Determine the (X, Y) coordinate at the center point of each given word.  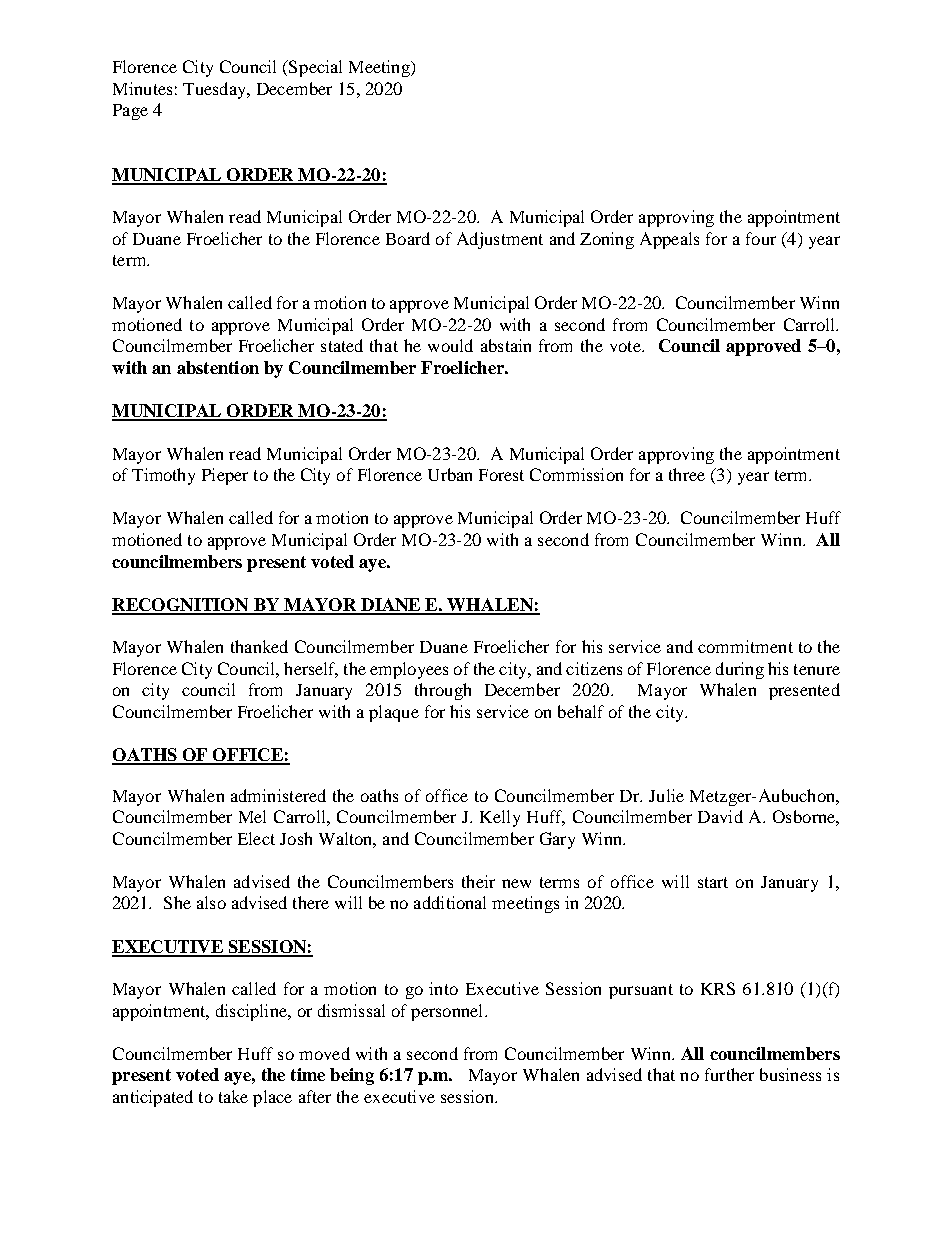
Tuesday (215, 90)
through (443, 691)
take (233, 1096)
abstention (218, 367)
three (687, 474)
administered (278, 795)
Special (314, 68)
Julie (666, 795)
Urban (450, 474)
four (761, 238)
